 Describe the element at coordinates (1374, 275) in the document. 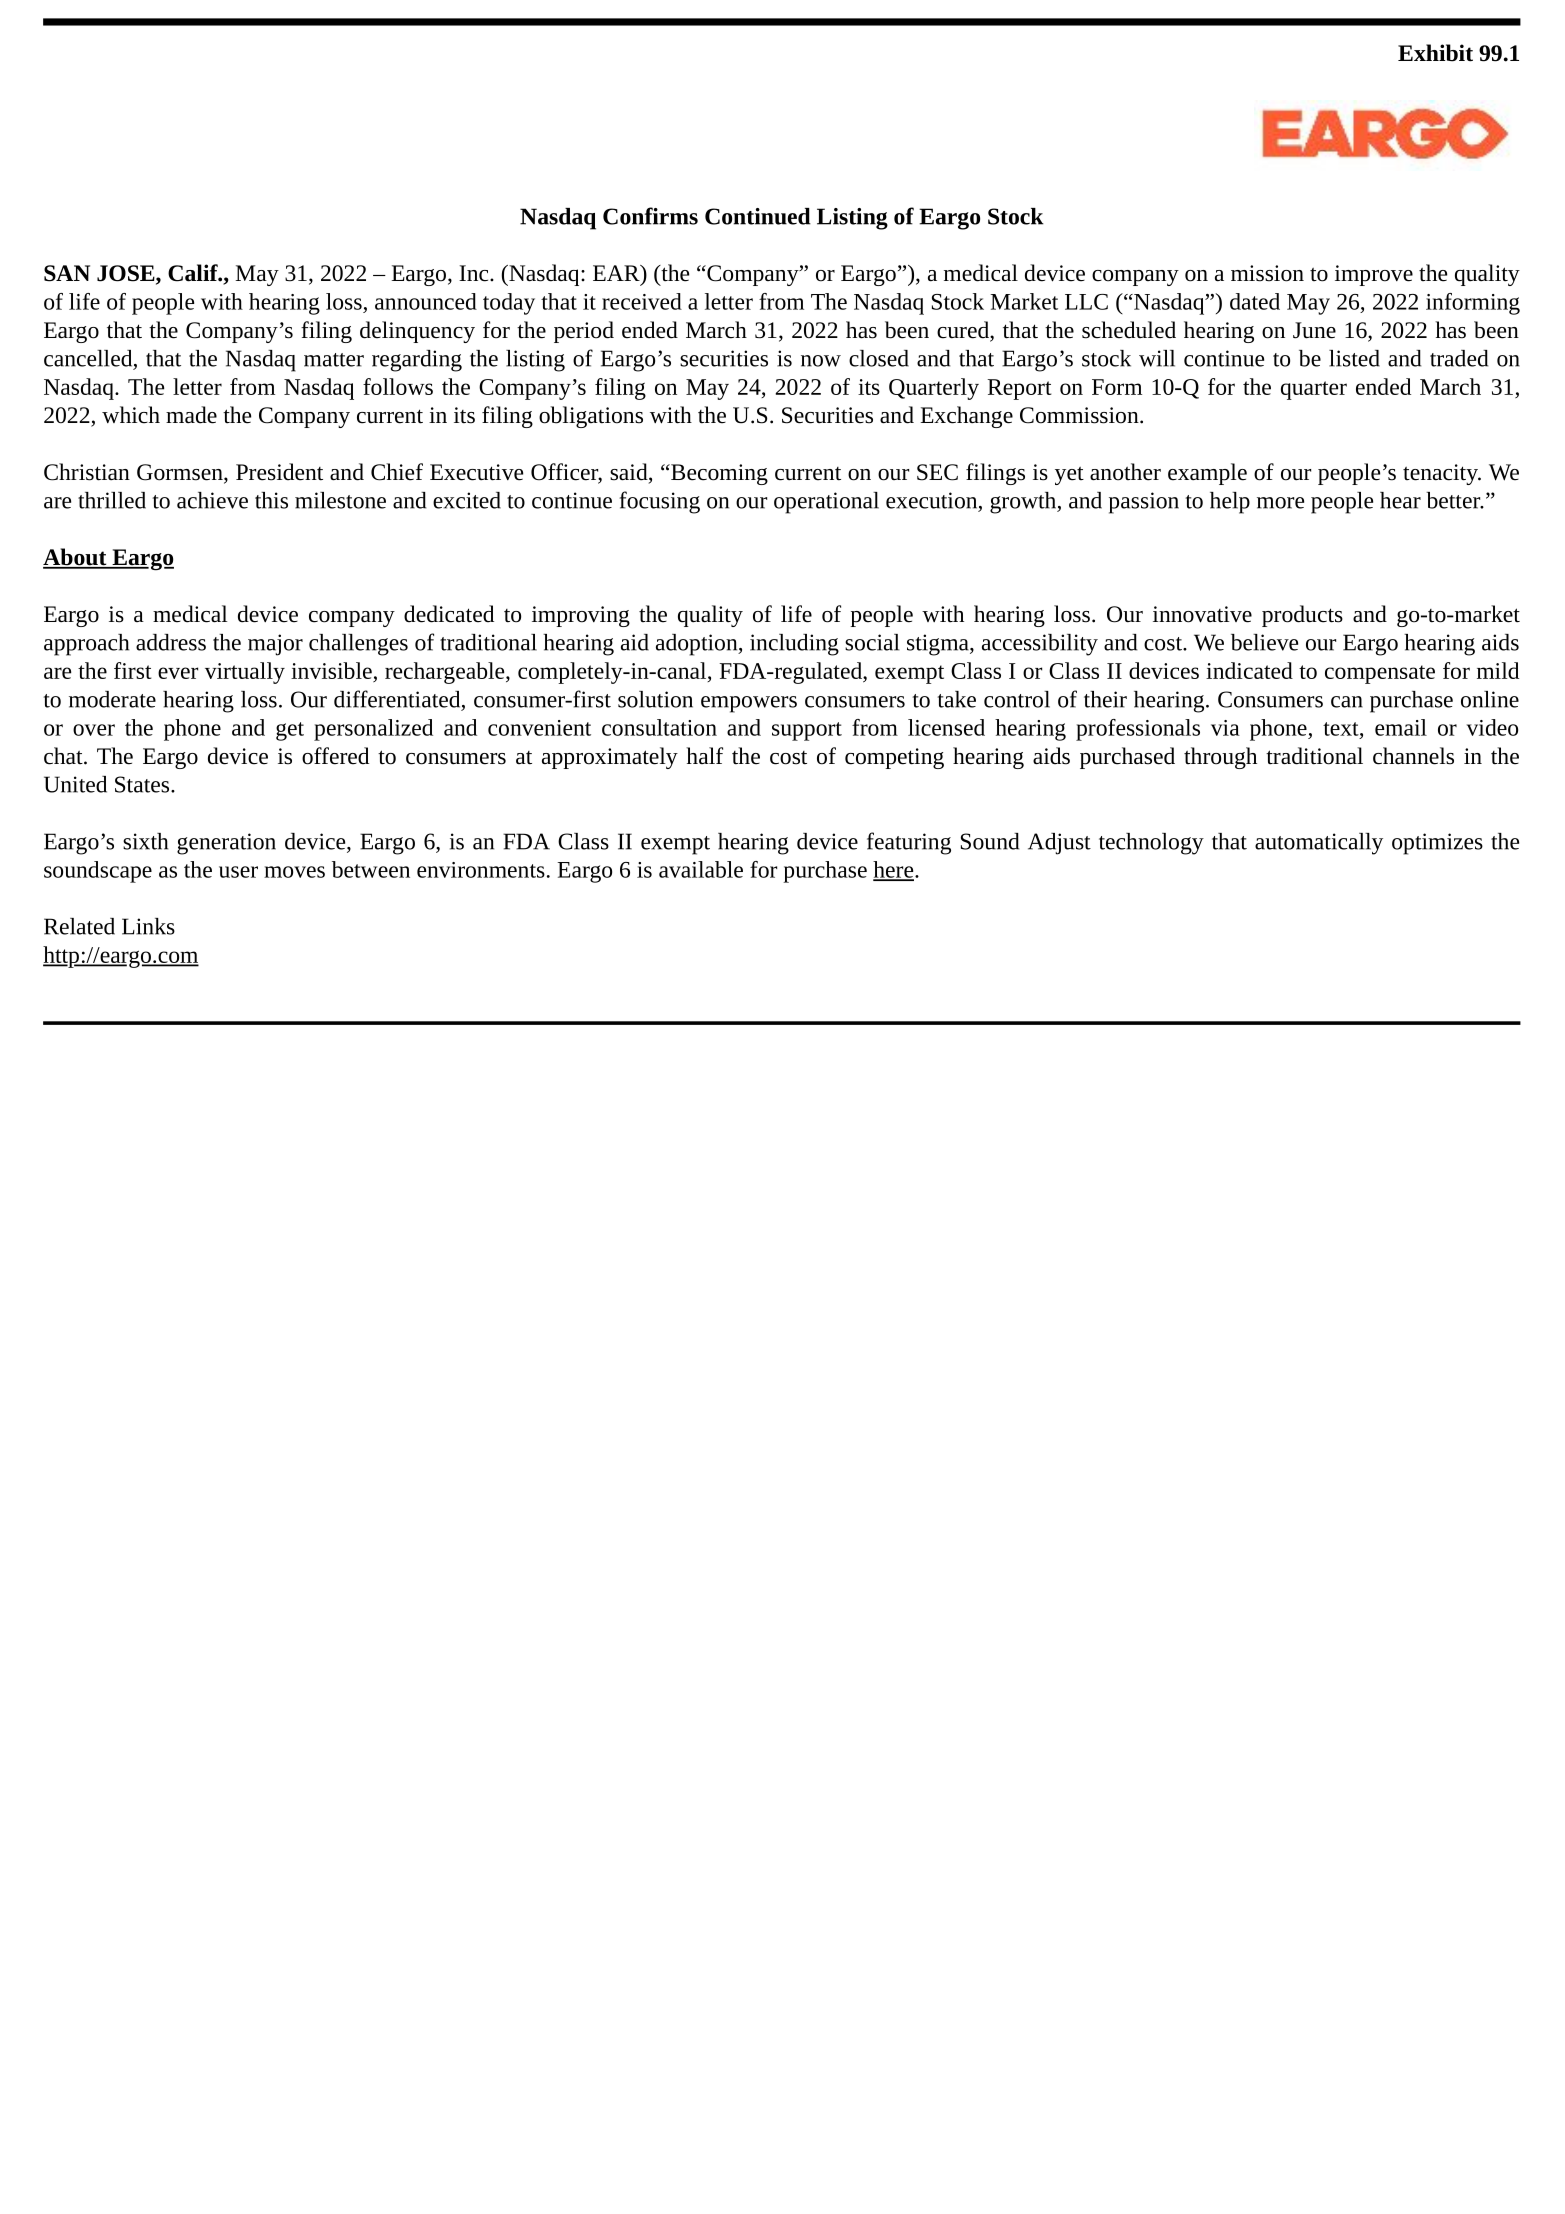

I see `improve` at that location.
